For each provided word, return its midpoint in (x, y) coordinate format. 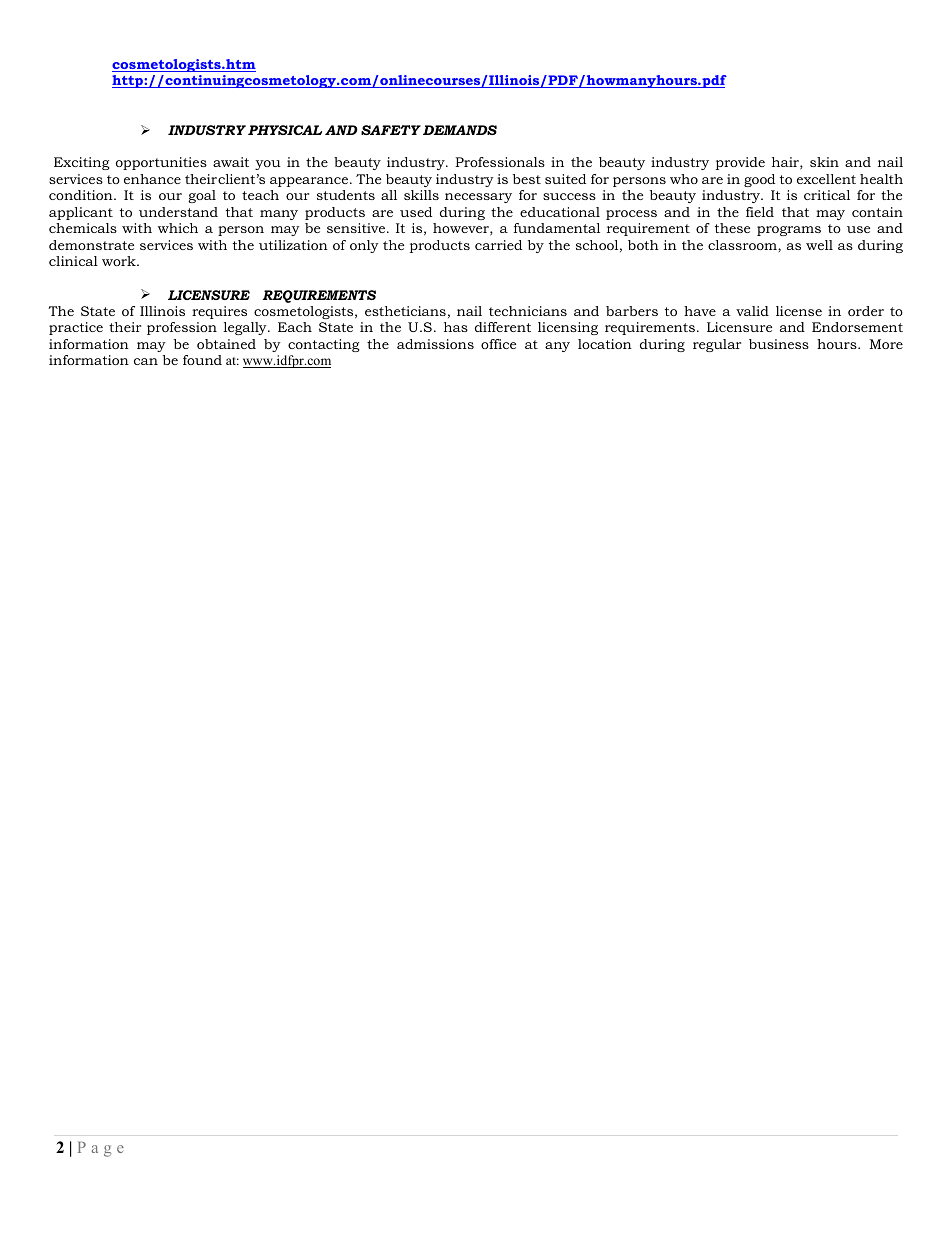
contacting (323, 345)
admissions (435, 344)
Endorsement (857, 327)
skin (824, 162)
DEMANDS (460, 130)
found (202, 360)
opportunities (161, 163)
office (498, 344)
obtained (226, 344)
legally (246, 328)
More (886, 344)
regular (717, 345)
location (605, 344)
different (503, 327)
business (779, 344)
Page (101, 1149)
